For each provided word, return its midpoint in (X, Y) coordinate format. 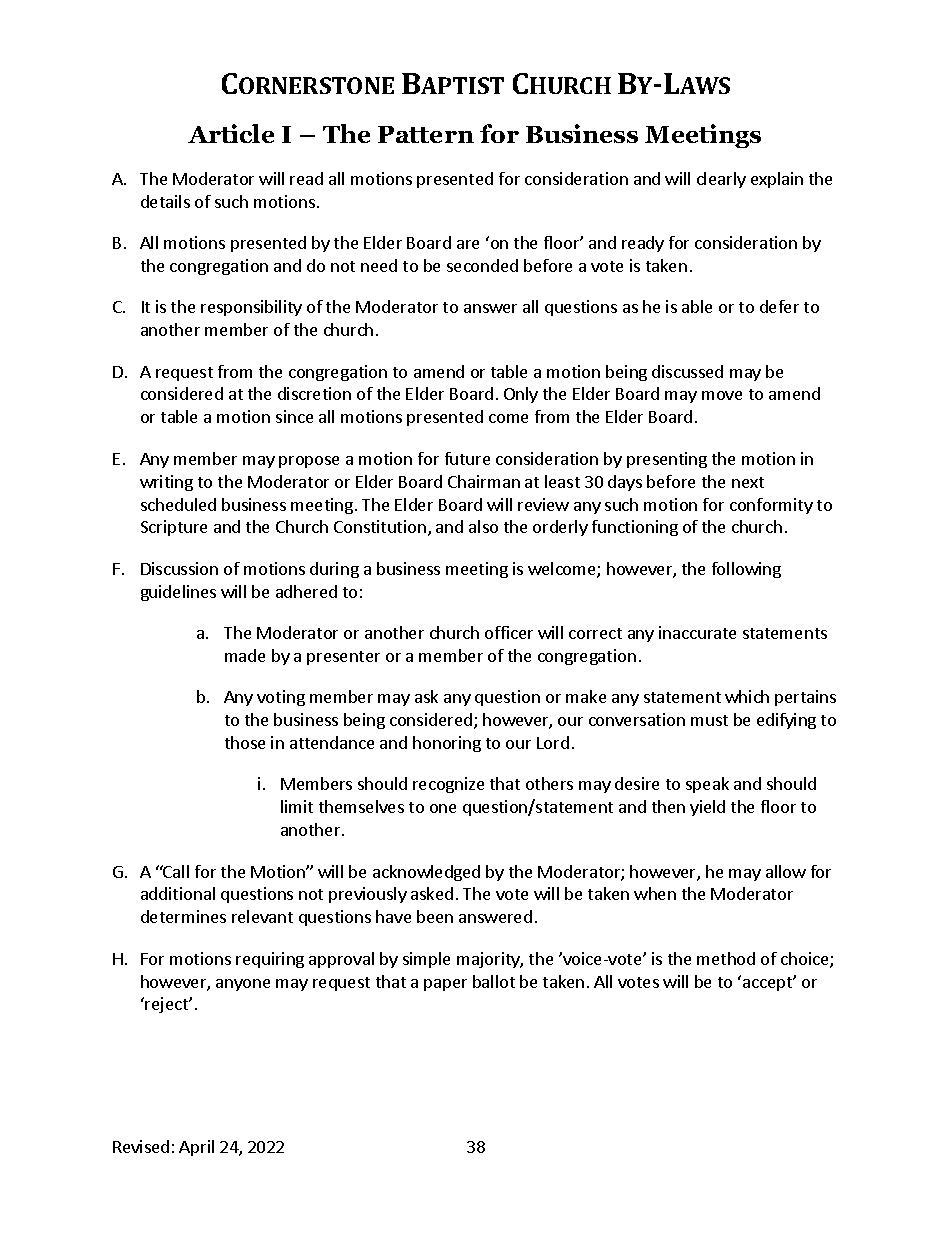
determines (183, 916)
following (746, 570)
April (196, 1148)
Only (521, 395)
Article (231, 133)
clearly (721, 180)
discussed (687, 371)
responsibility (251, 308)
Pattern (426, 134)
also (483, 526)
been (435, 916)
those (245, 742)
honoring (447, 744)
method (726, 958)
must (709, 720)
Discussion (179, 568)
